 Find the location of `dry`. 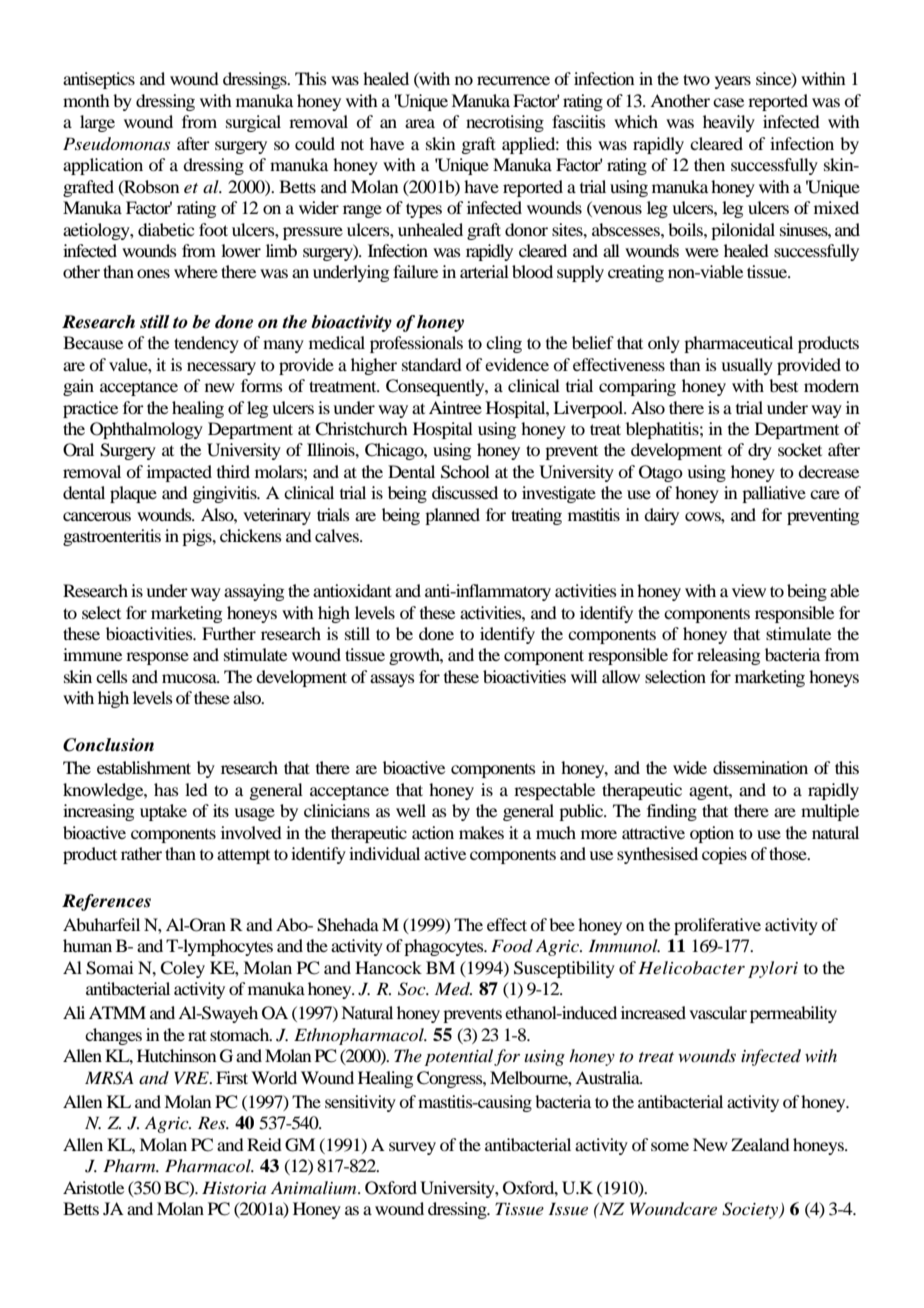

dry is located at coordinates (760, 451).
